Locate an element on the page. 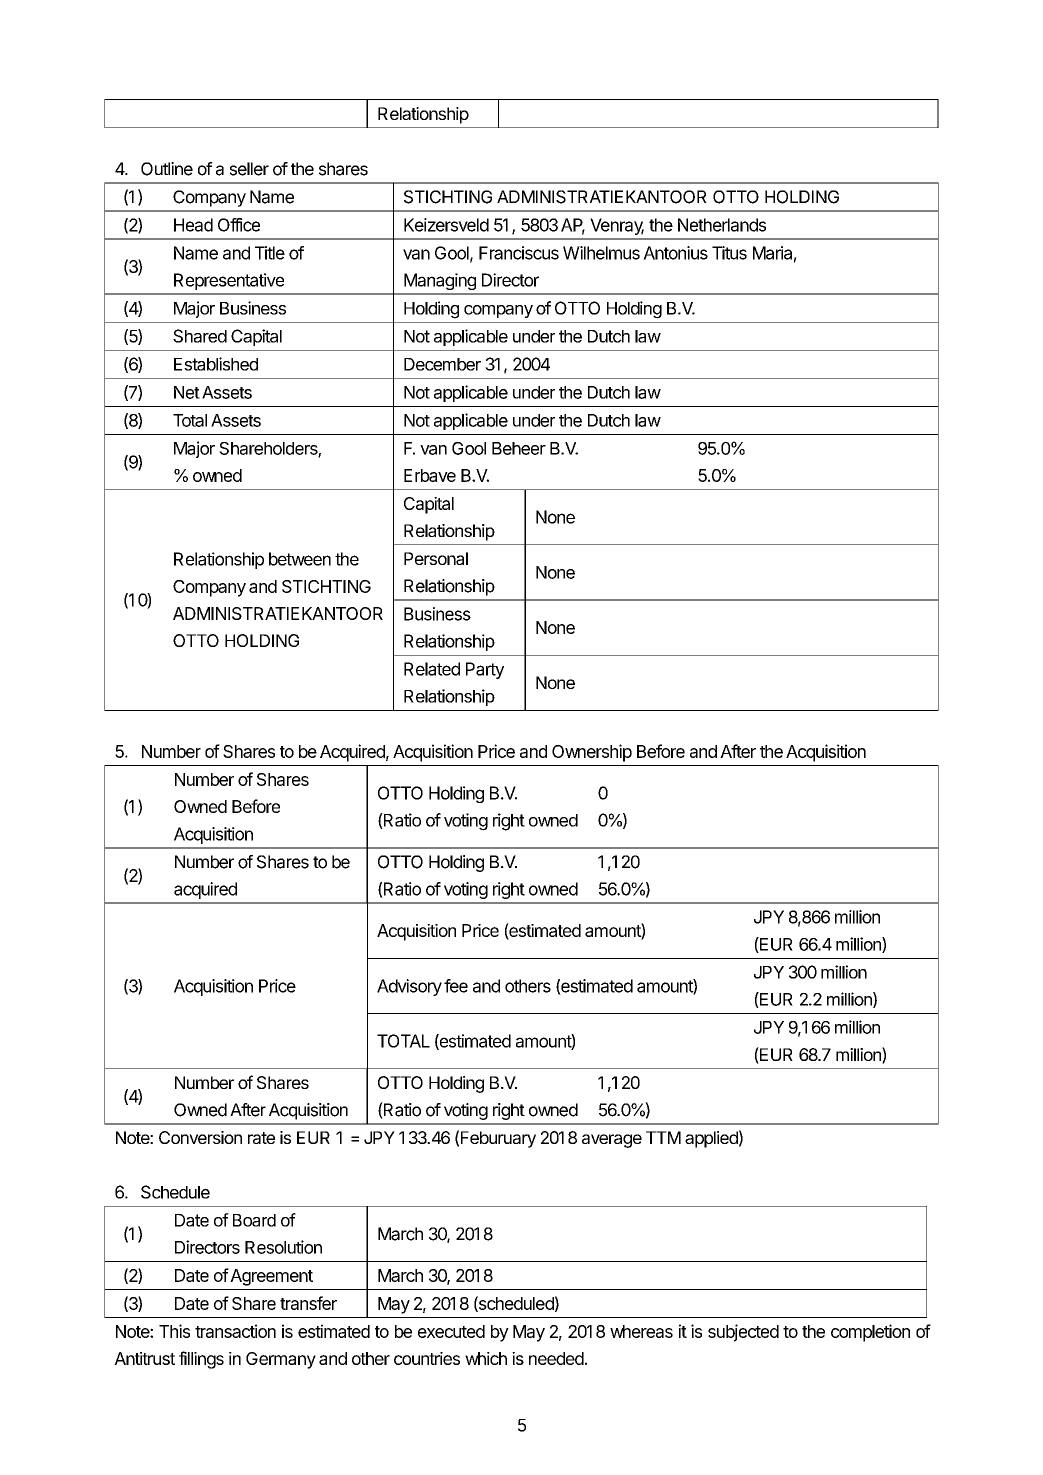 The image size is (1043, 1475). which is located at coordinates (486, 1358).
